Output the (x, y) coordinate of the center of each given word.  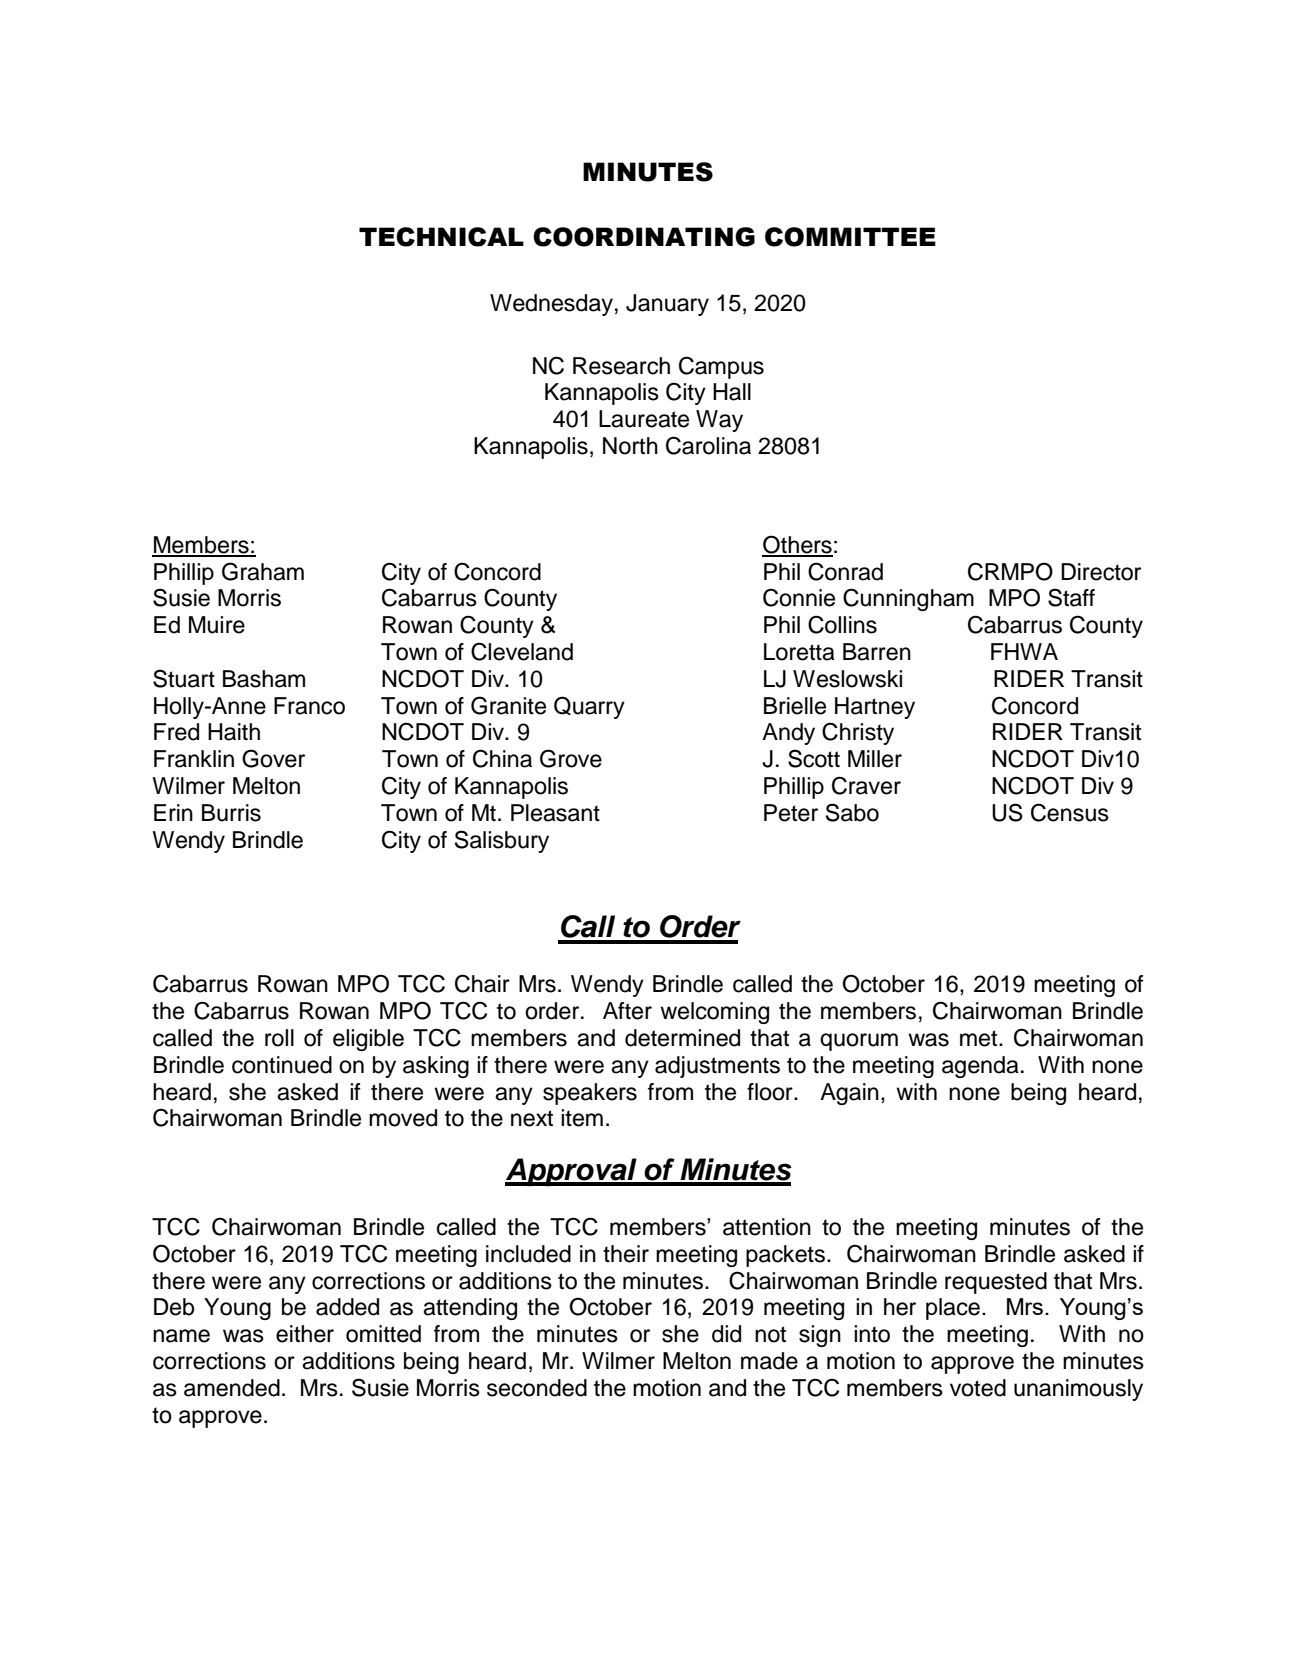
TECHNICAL (441, 237)
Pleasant (555, 813)
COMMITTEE (850, 237)
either (305, 1334)
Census (1070, 812)
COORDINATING (644, 237)
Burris (231, 813)
